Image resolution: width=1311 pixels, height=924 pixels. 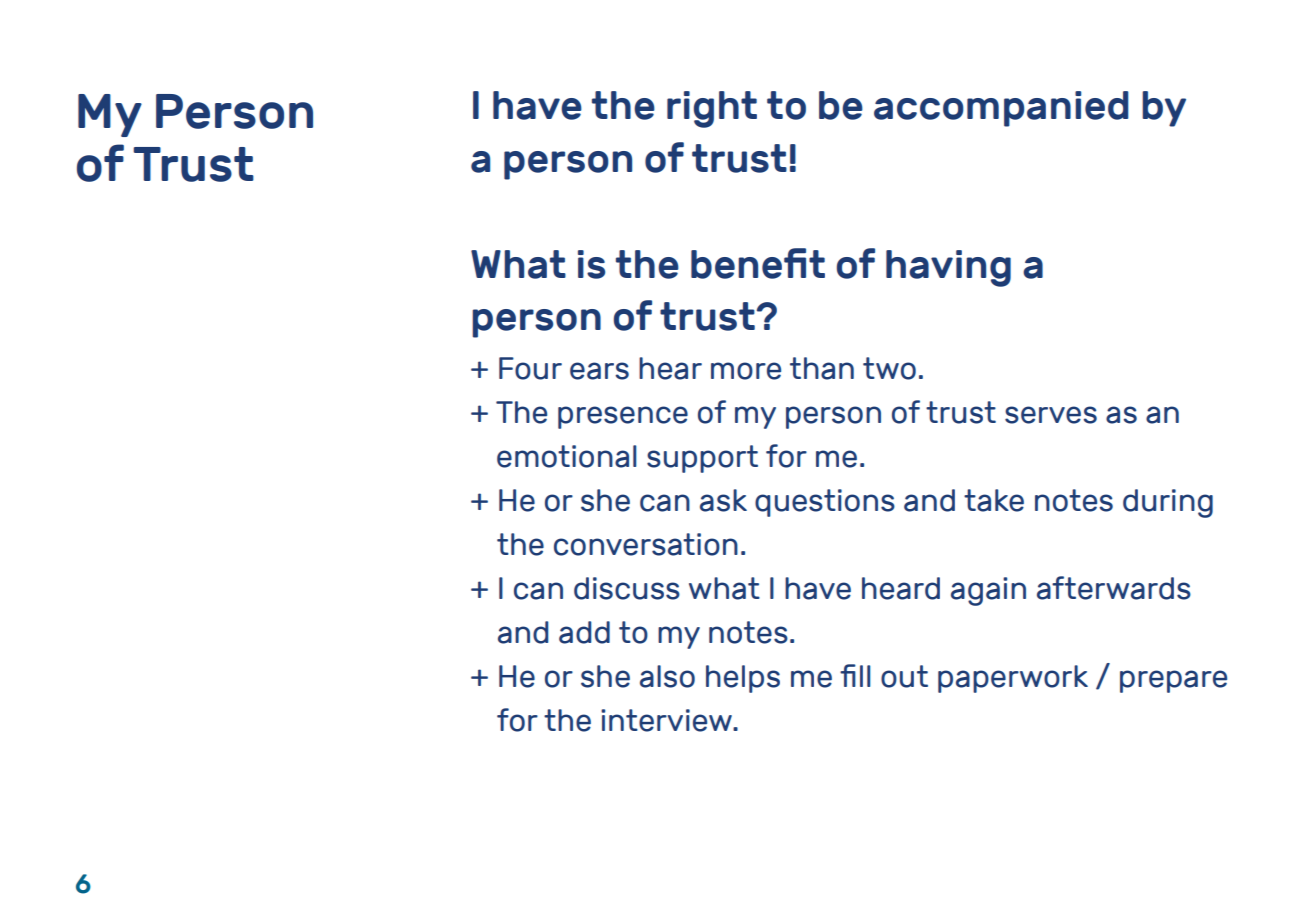 I want to click on questions, so click(x=825, y=503).
